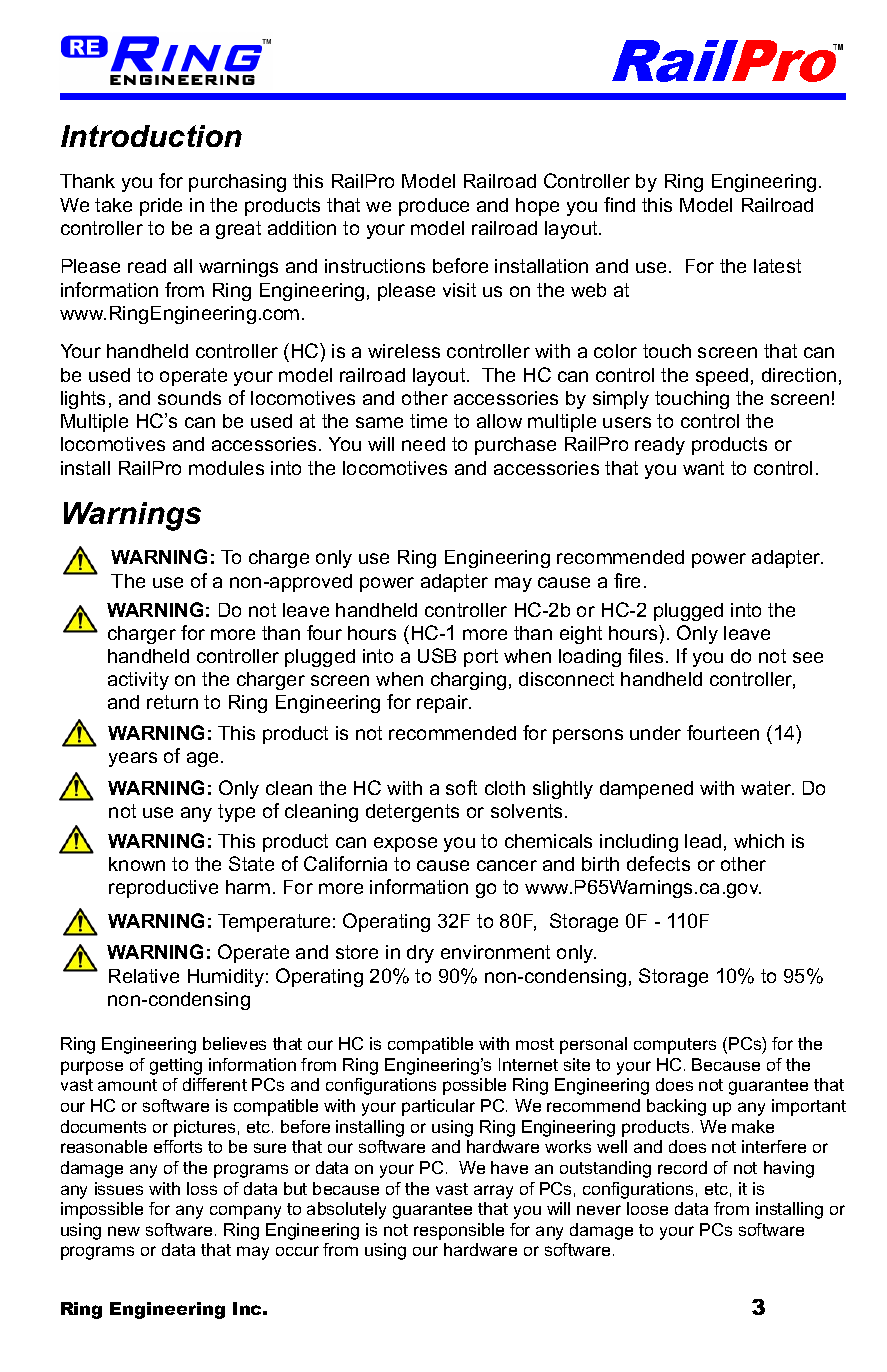 This screenshot has height=1372, width=887. Describe the element at coordinates (655, 733) in the screenshot. I see `under` at that location.
